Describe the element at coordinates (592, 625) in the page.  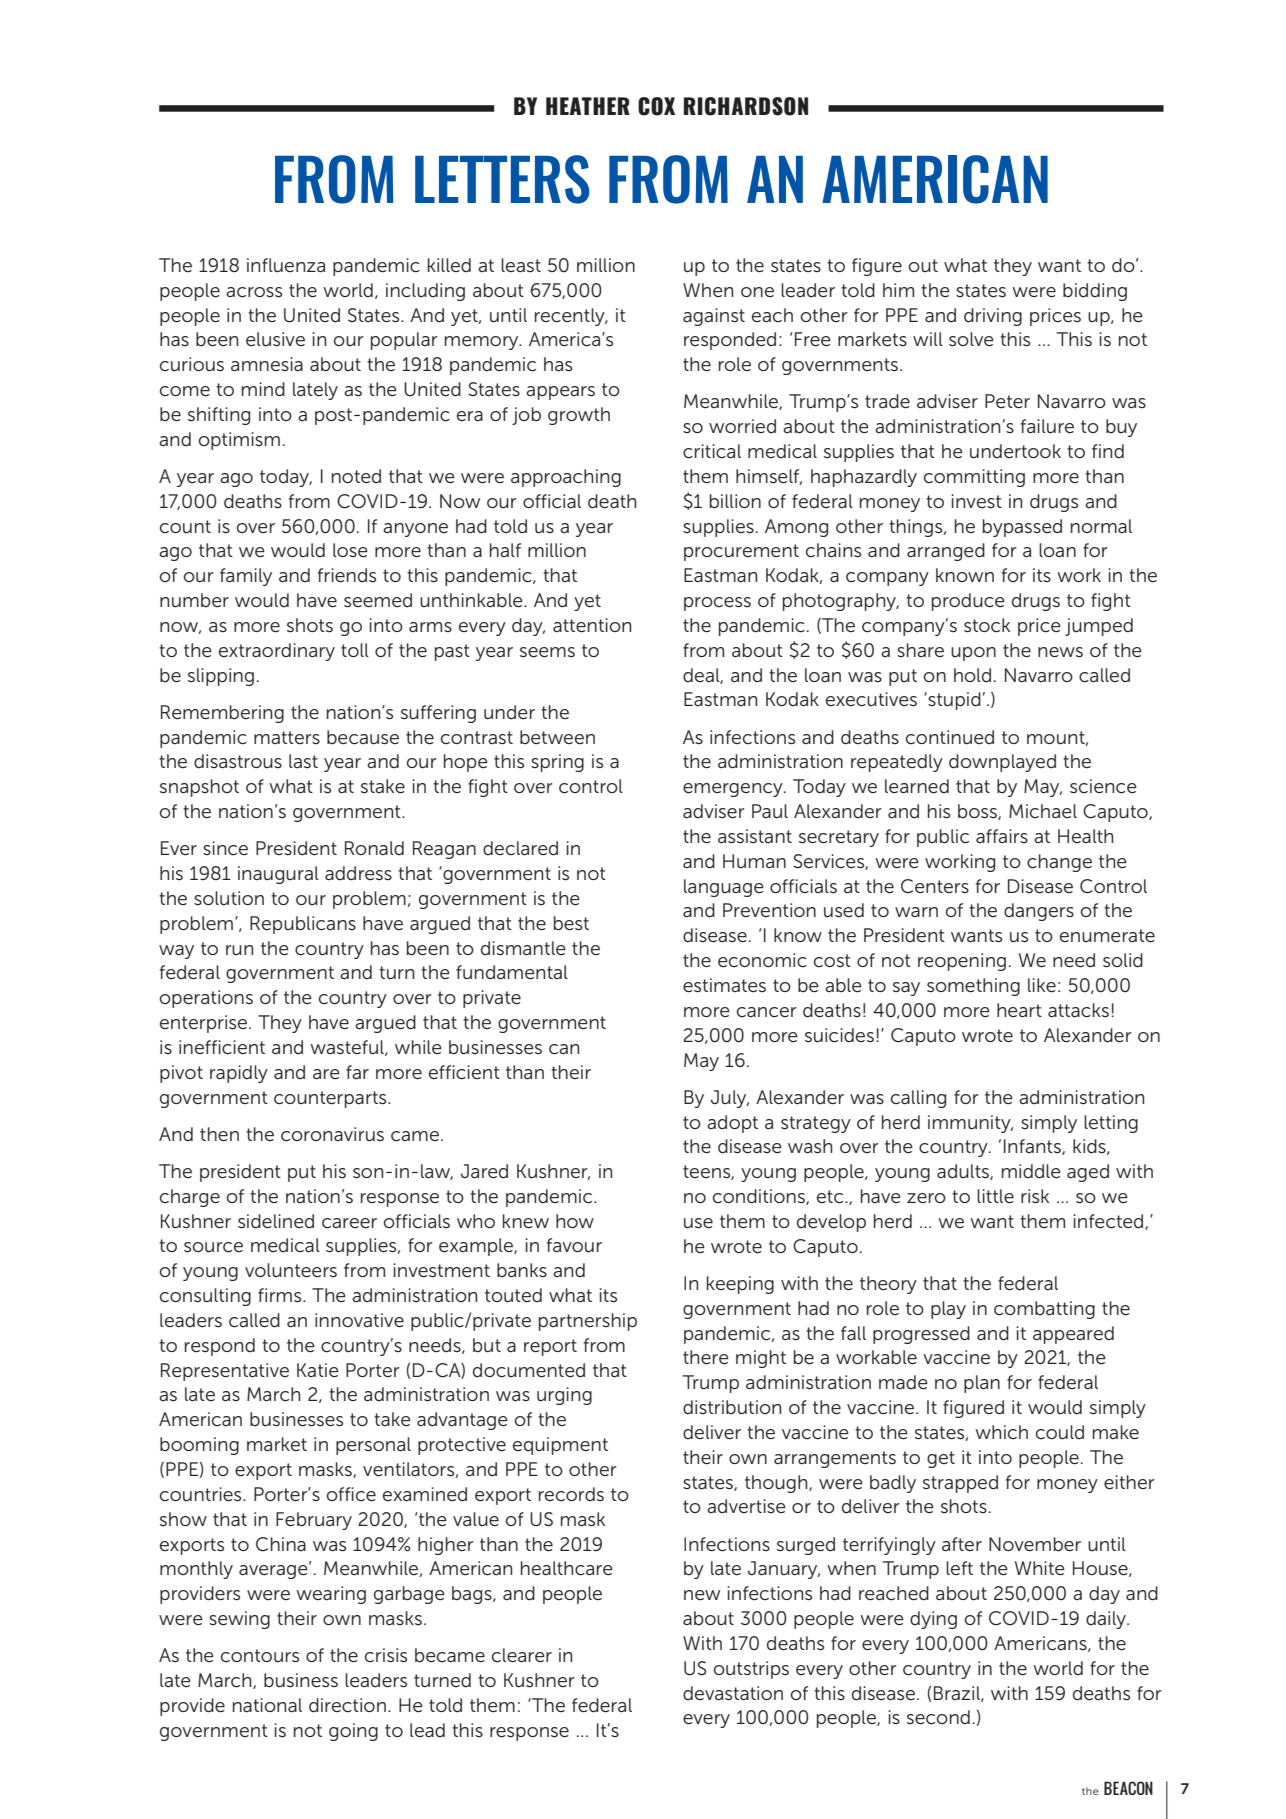
I see `attention` at that location.
